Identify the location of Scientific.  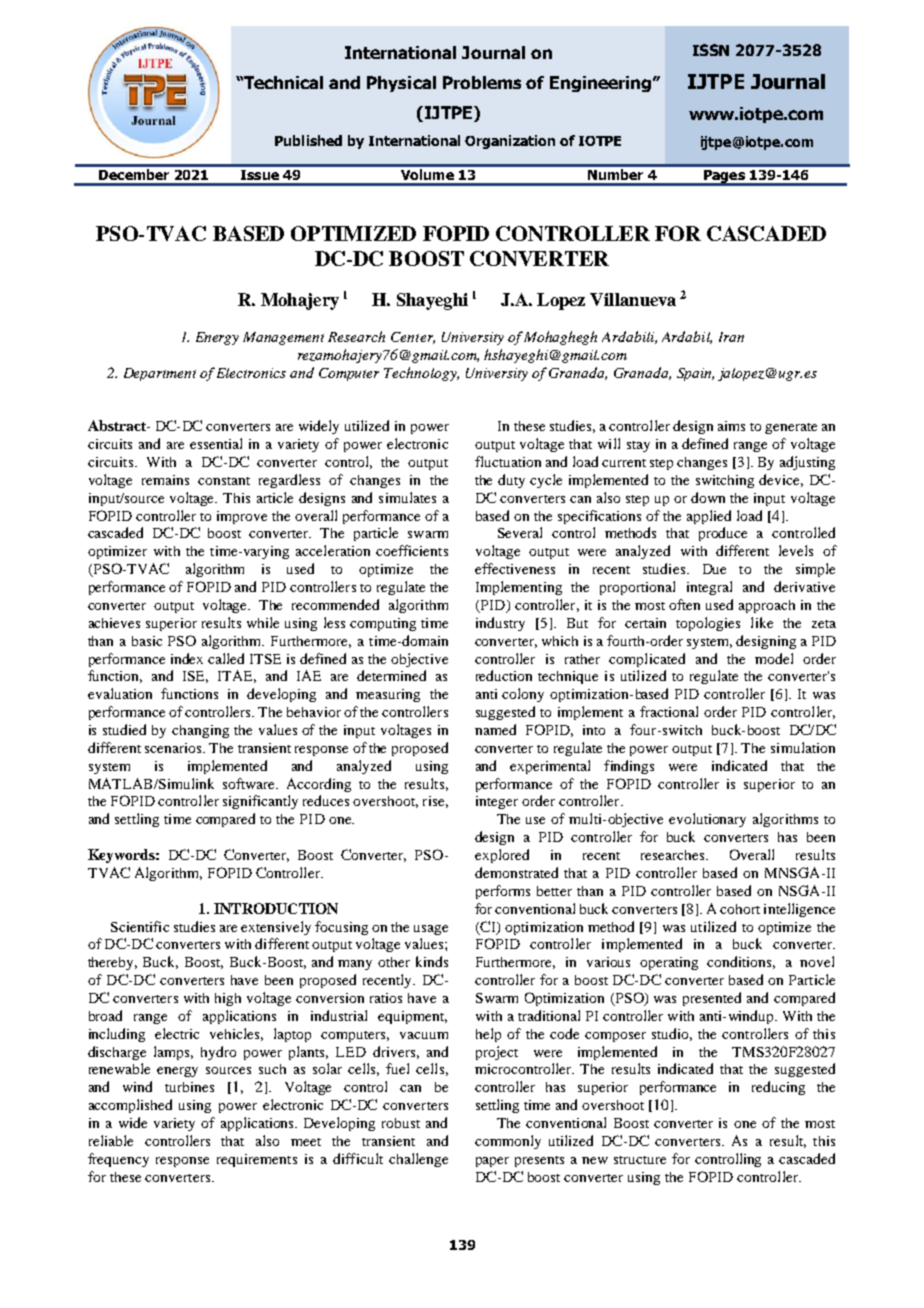
(140, 926).
